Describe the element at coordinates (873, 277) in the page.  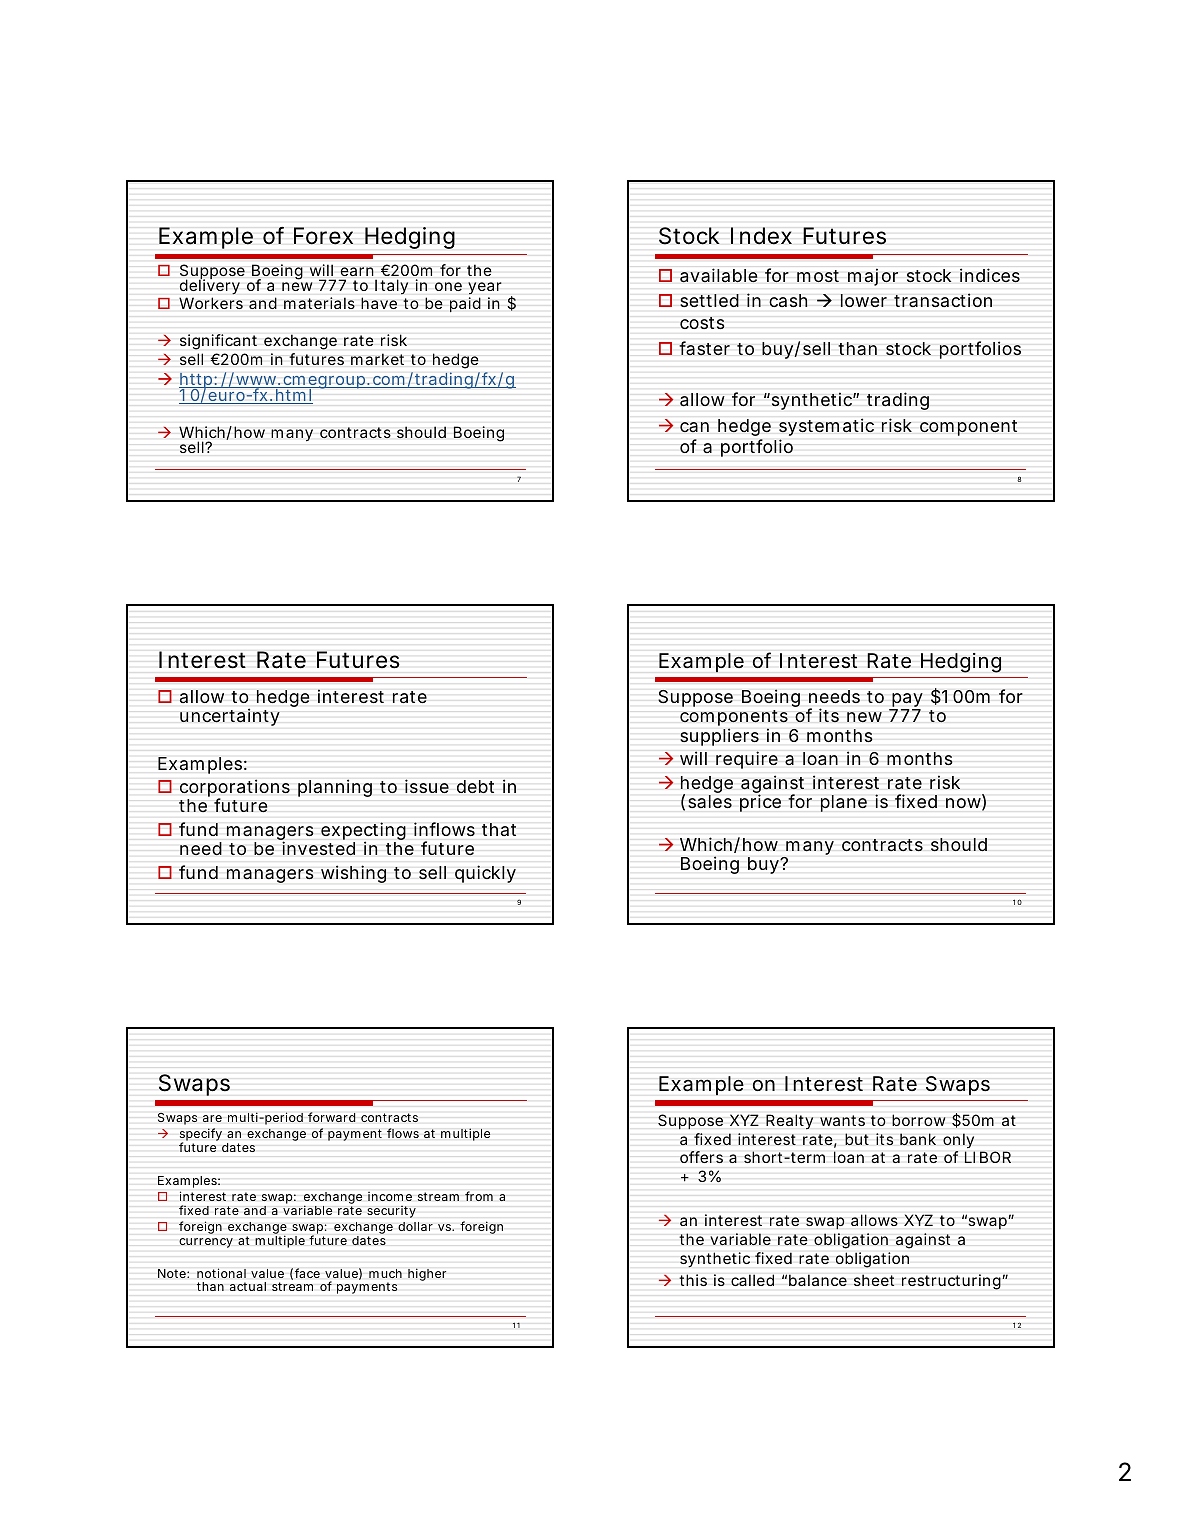
I see `major` at that location.
